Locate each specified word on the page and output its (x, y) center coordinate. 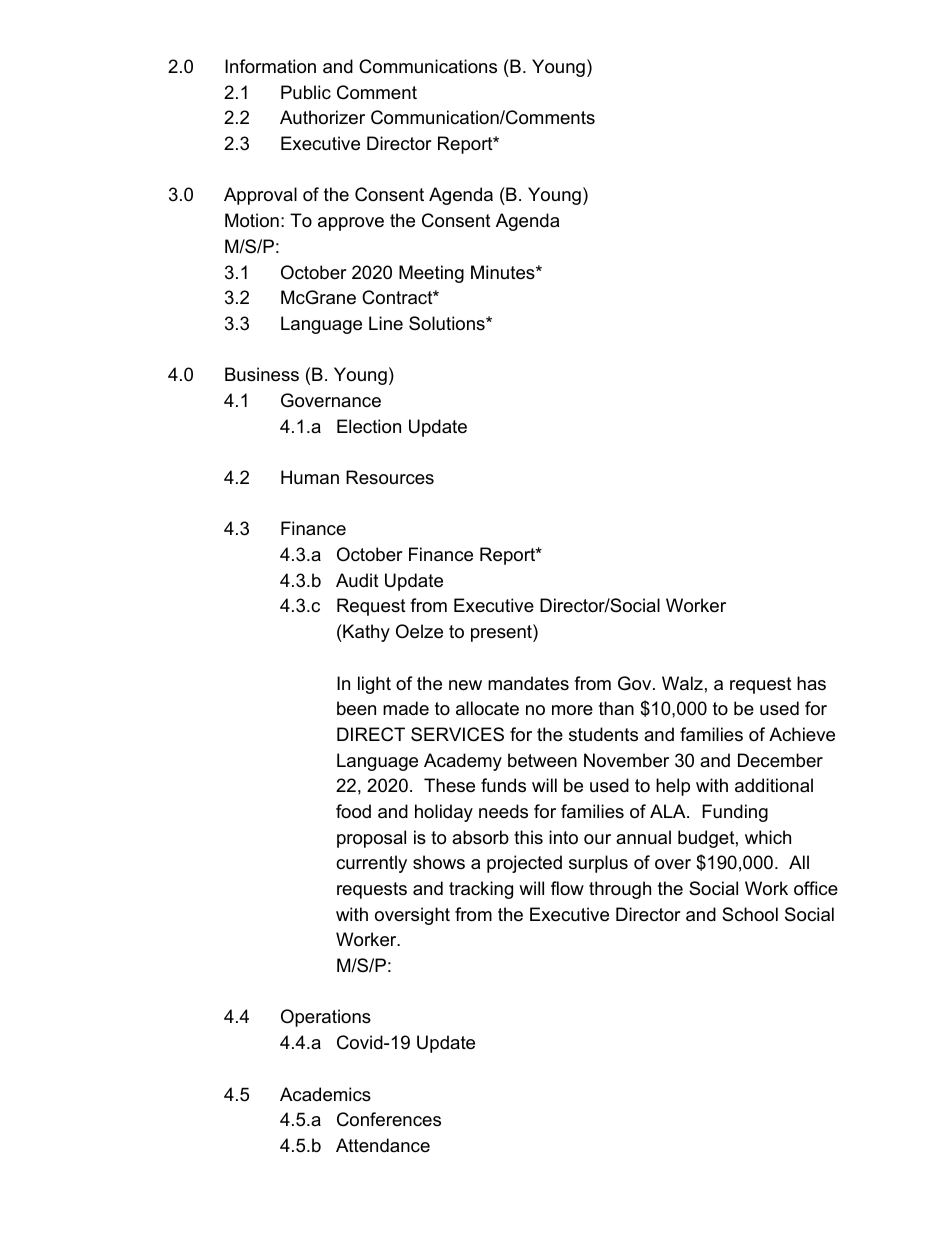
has (811, 683)
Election (369, 426)
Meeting (431, 274)
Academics (325, 1094)
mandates (528, 683)
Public (306, 92)
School (750, 914)
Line (386, 323)
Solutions (448, 323)
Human (310, 477)
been (356, 708)
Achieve (802, 734)
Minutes (504, 272)
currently (371, 864)
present (502, 633)
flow (567, 888)
